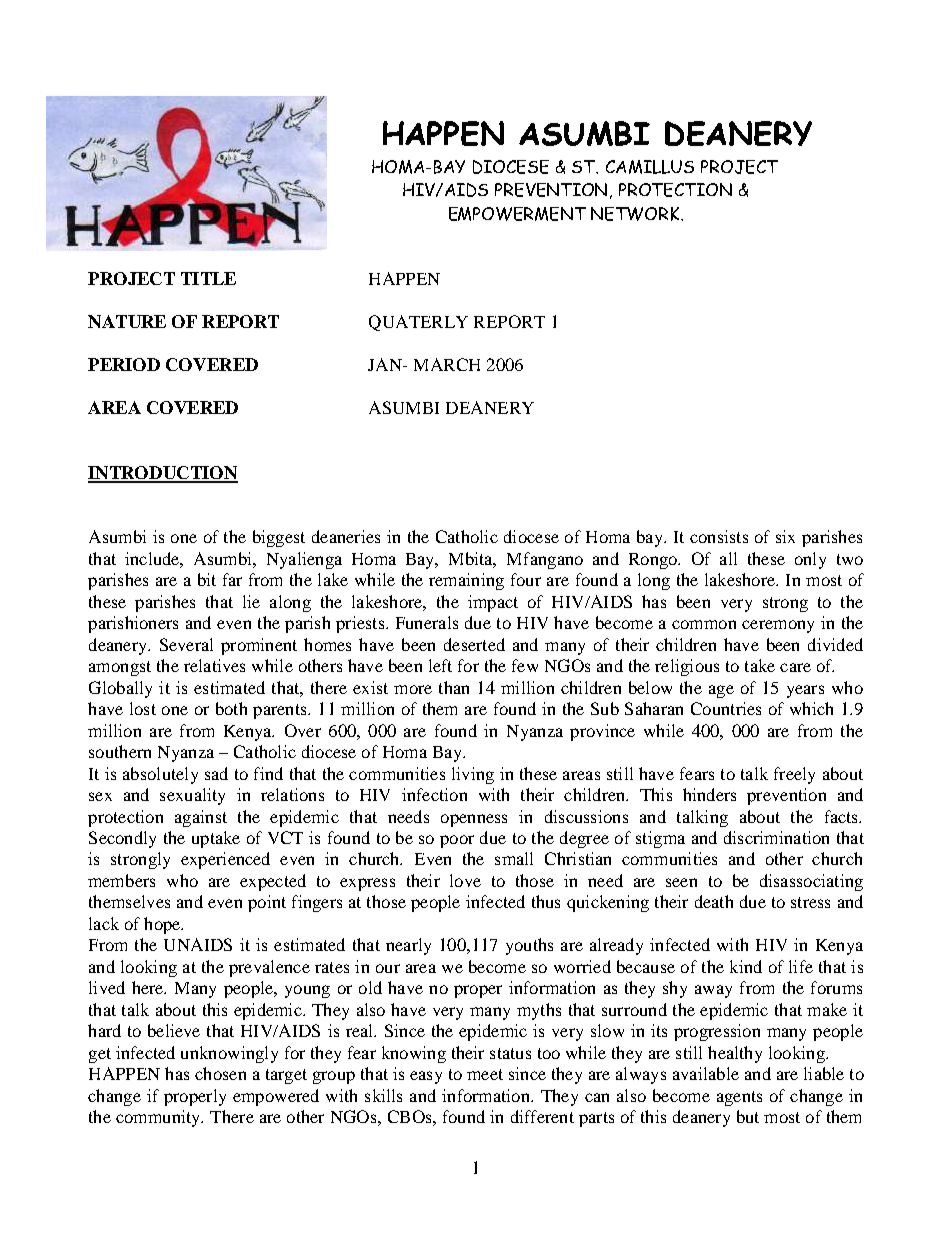 This document has height=1233, width=952. I want to click on relatives, so click(214, 665).
